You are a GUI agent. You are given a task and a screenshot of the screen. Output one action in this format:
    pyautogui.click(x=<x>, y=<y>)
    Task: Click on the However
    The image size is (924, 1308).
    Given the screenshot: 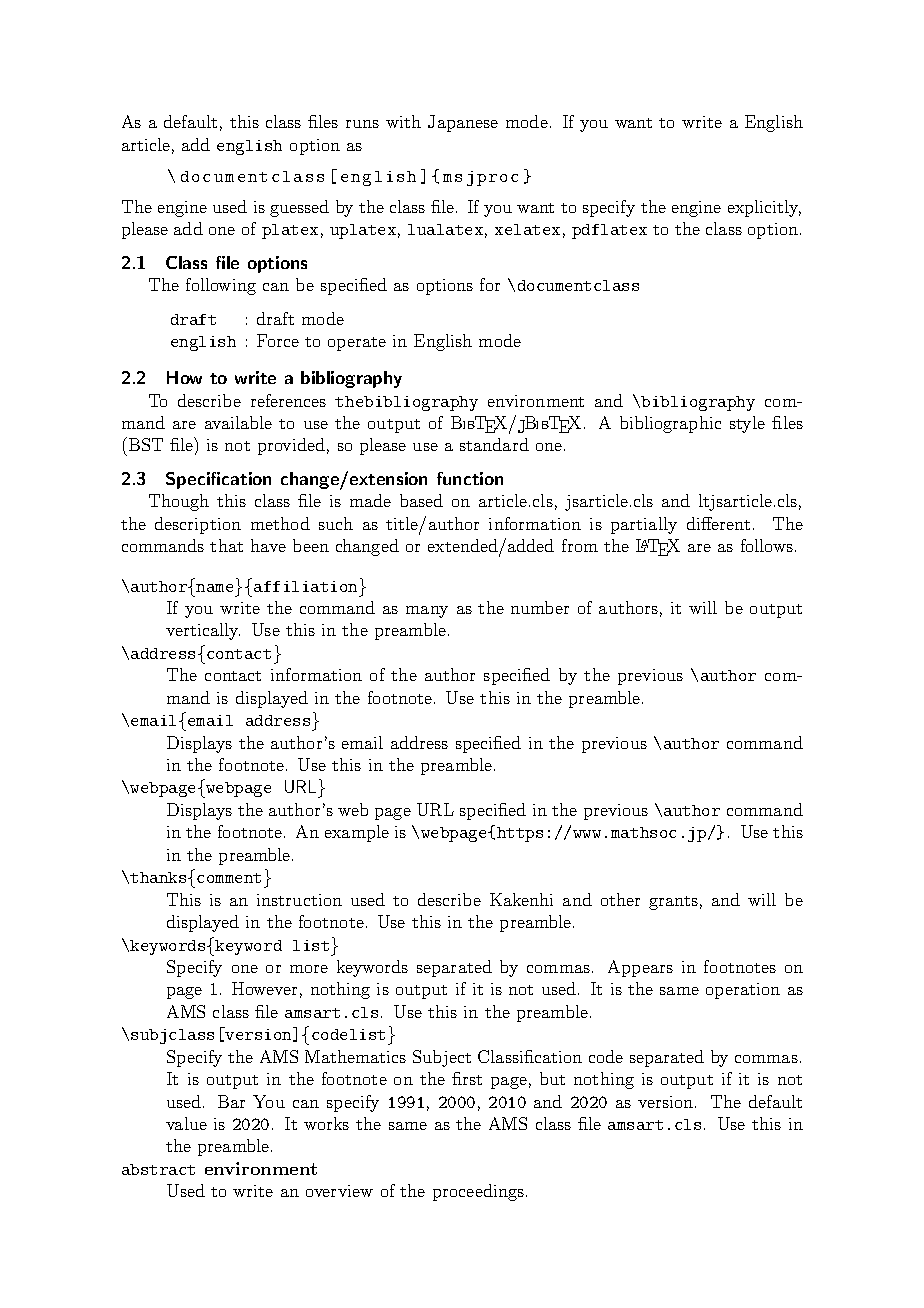 What is the action you would take?
    pyautogui.click(x=264, y=988)
